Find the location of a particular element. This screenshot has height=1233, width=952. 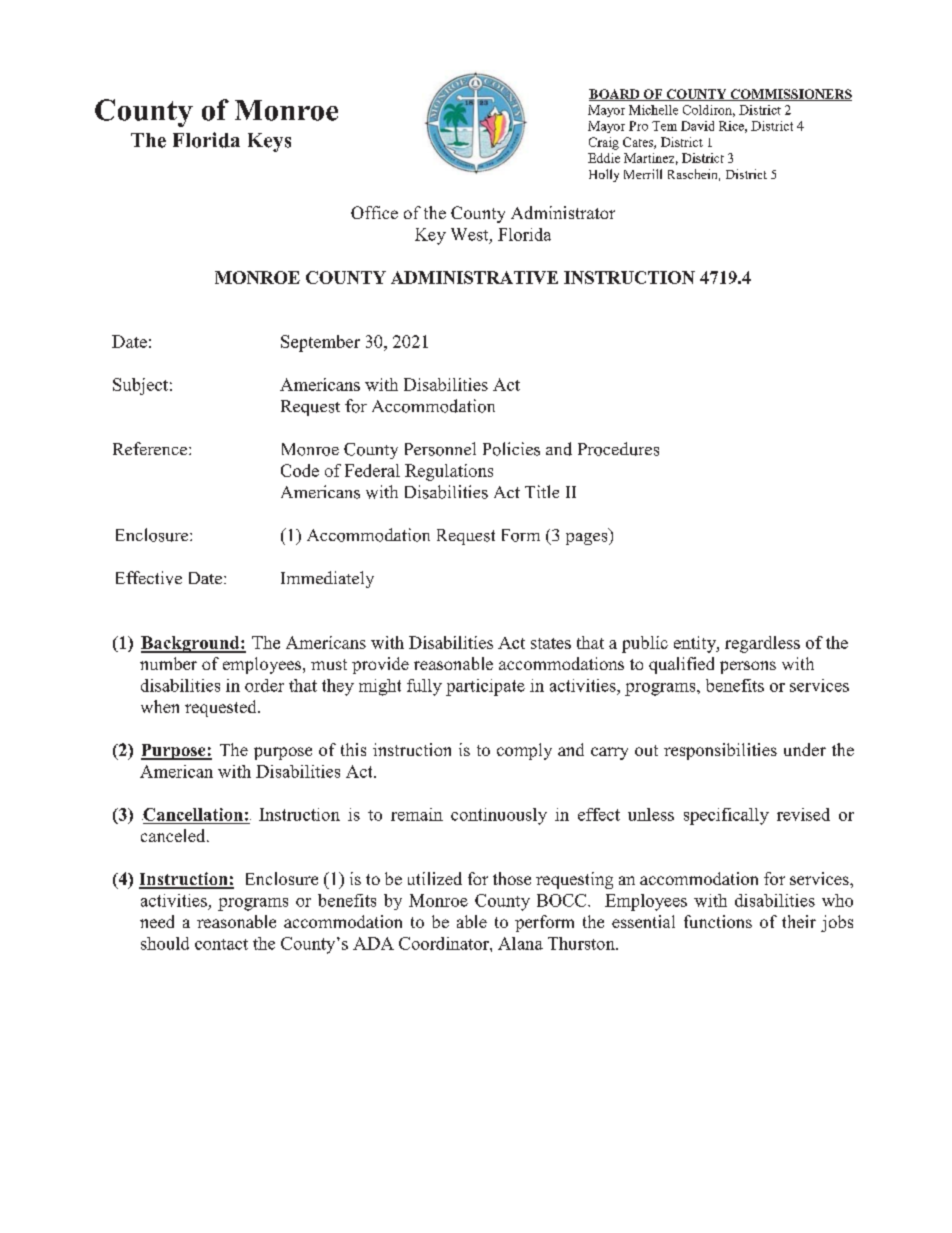

contact is located at coordinates (221, 944).
